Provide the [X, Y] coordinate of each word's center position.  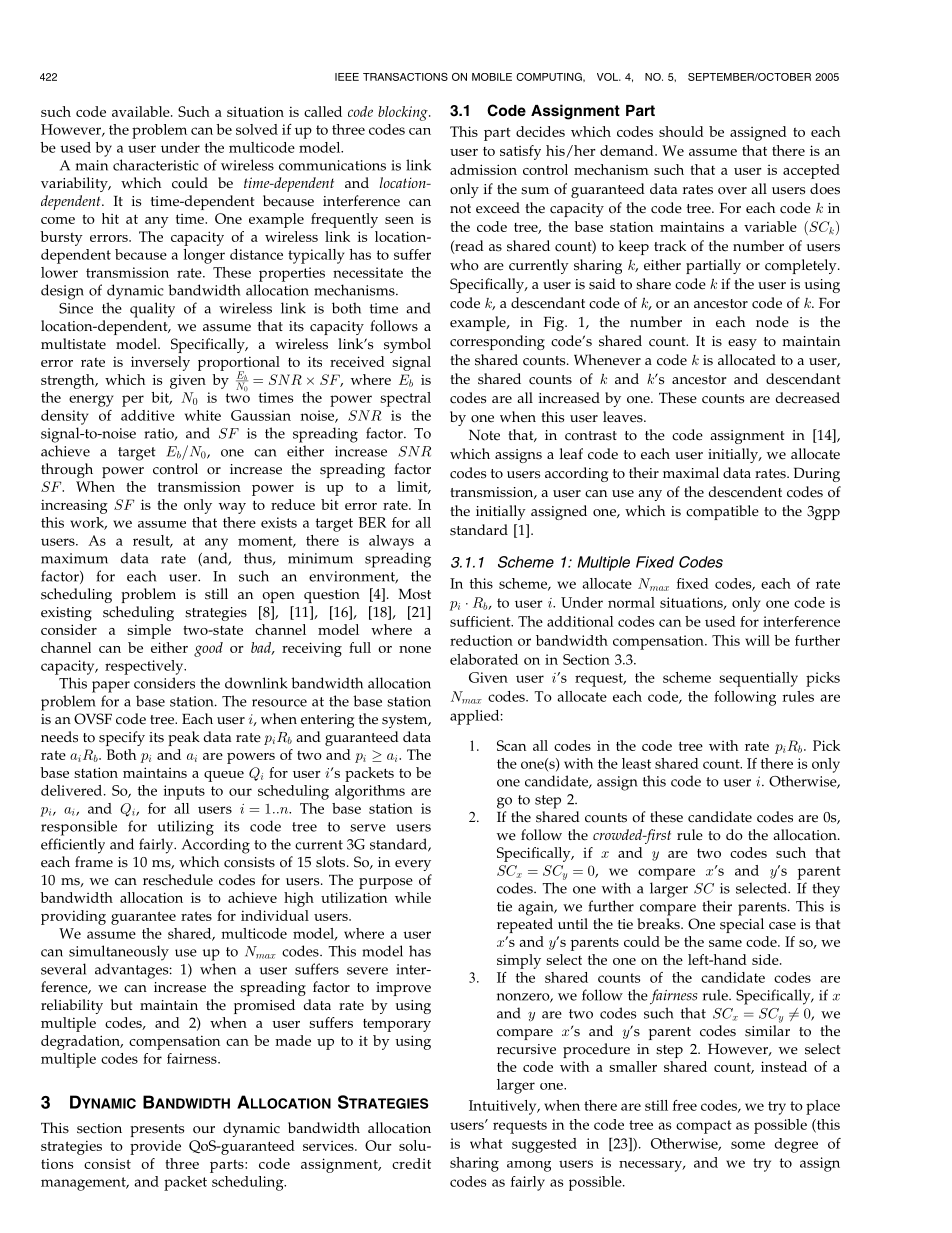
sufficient [481, 621]
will [757, 640]
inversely [160, 363]
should [681, 131]
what [486, 1143]
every [413, 865]
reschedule [178, 880]
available [142, 111]
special [742, 925]
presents [157, 1130]
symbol [407, 345]
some [748, 1145]
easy [742, 344]
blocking [404, 113]
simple [149, 631]
